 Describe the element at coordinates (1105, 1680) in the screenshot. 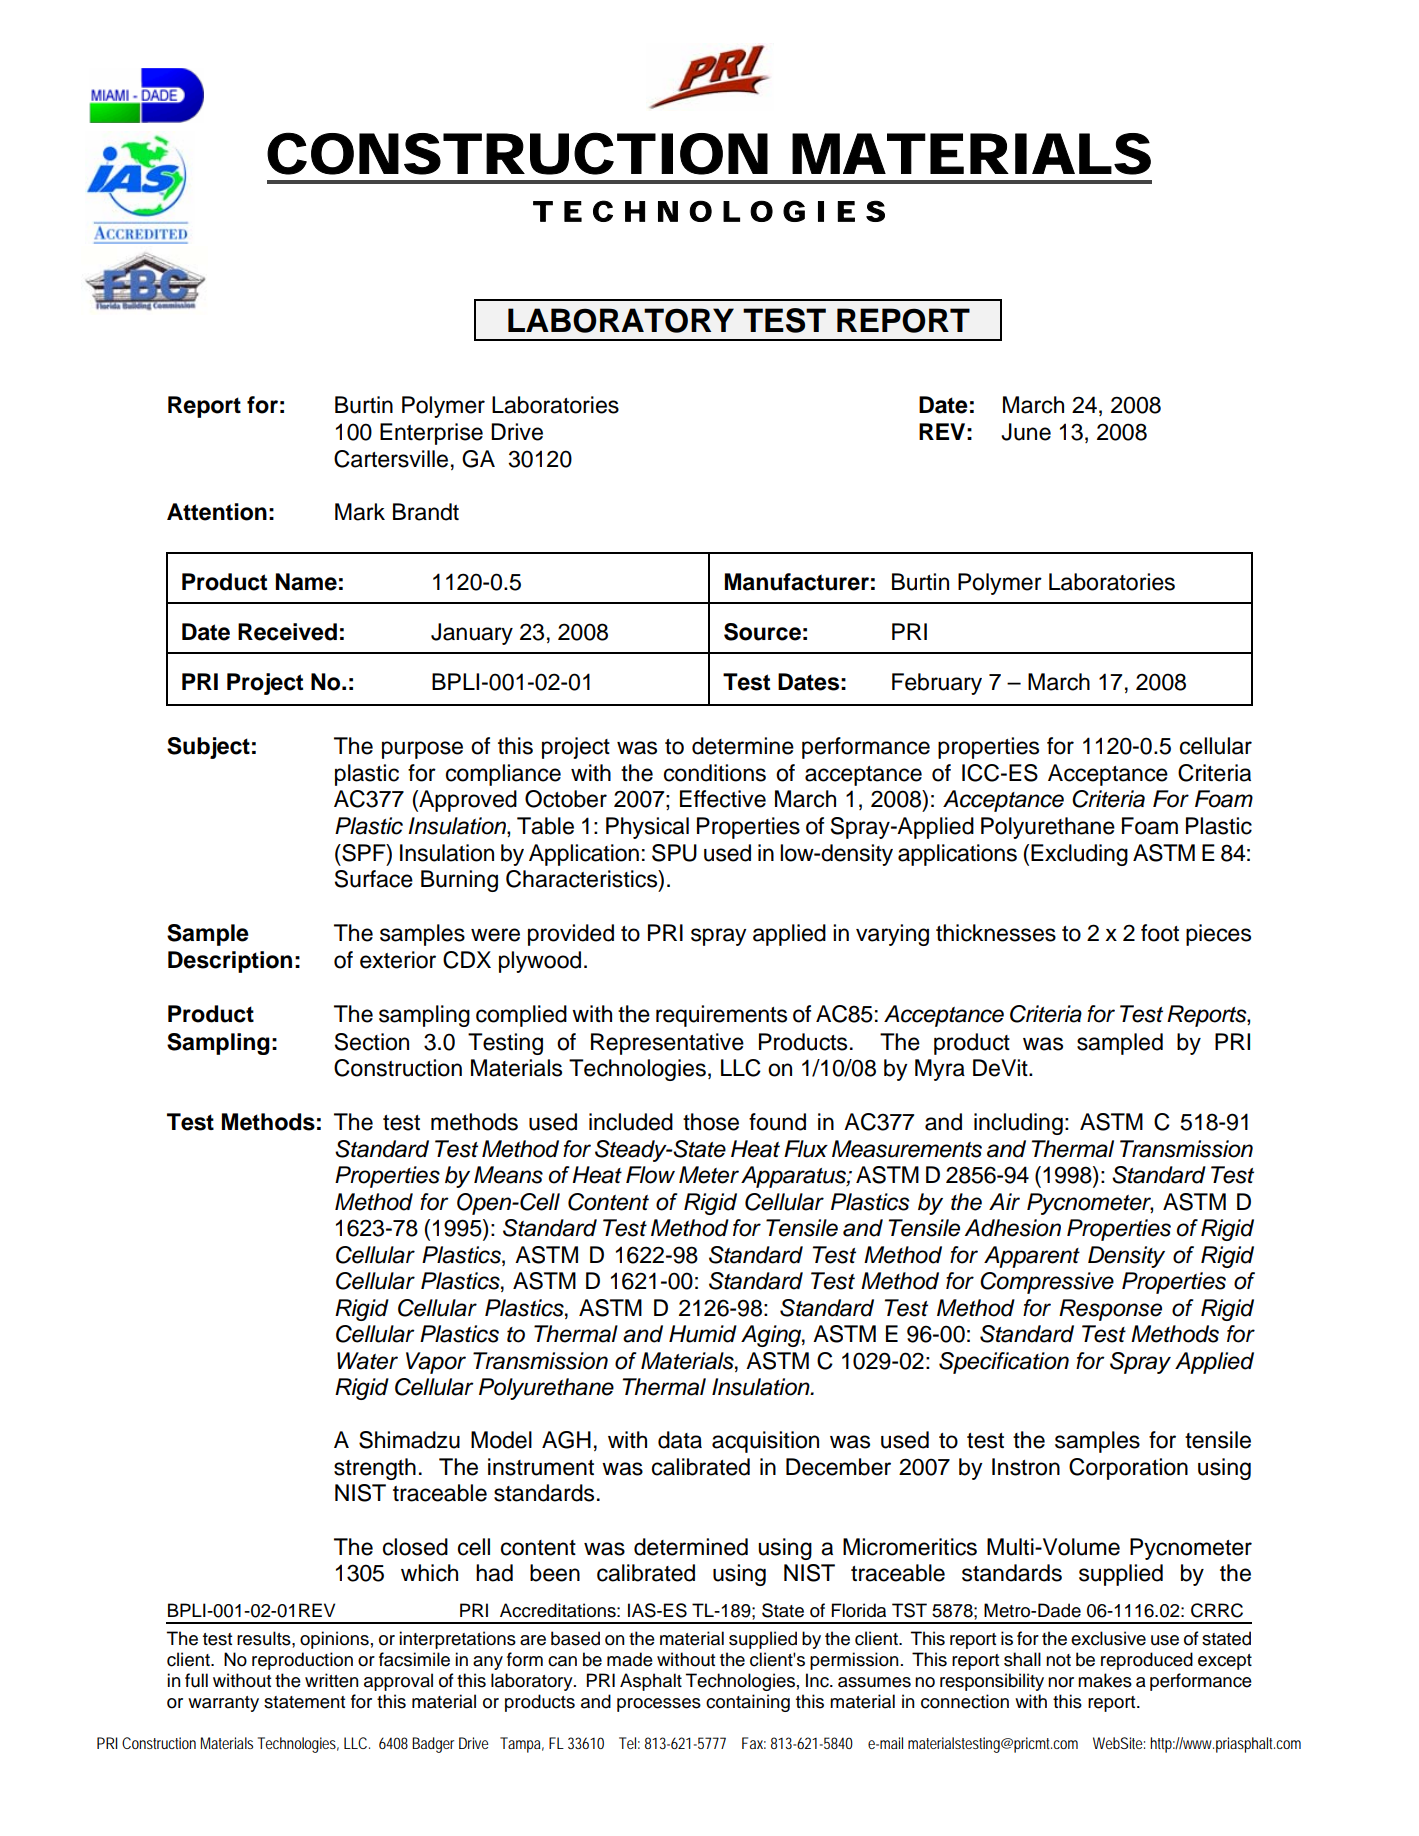

I see `makes` at that location.
